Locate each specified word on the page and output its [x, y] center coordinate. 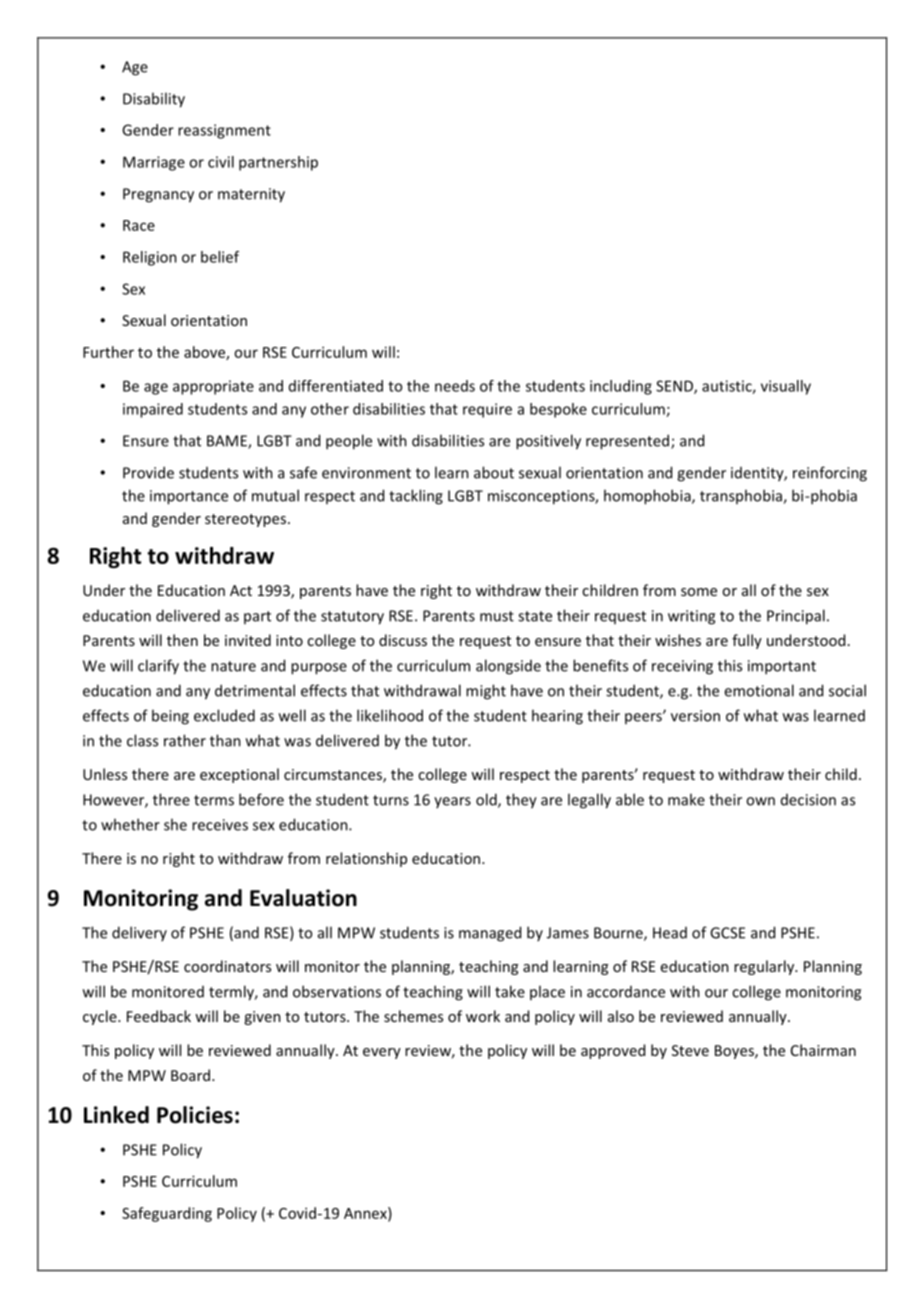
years [452, 802]
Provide [148, 472]
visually [786, 387]
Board [192, 1075]
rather [185, 740]
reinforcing [830, 474]
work [483, 1016]
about [494, 472]
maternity [251, 195]
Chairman [823, 1050]
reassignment [224, 131]
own [760, 801]
